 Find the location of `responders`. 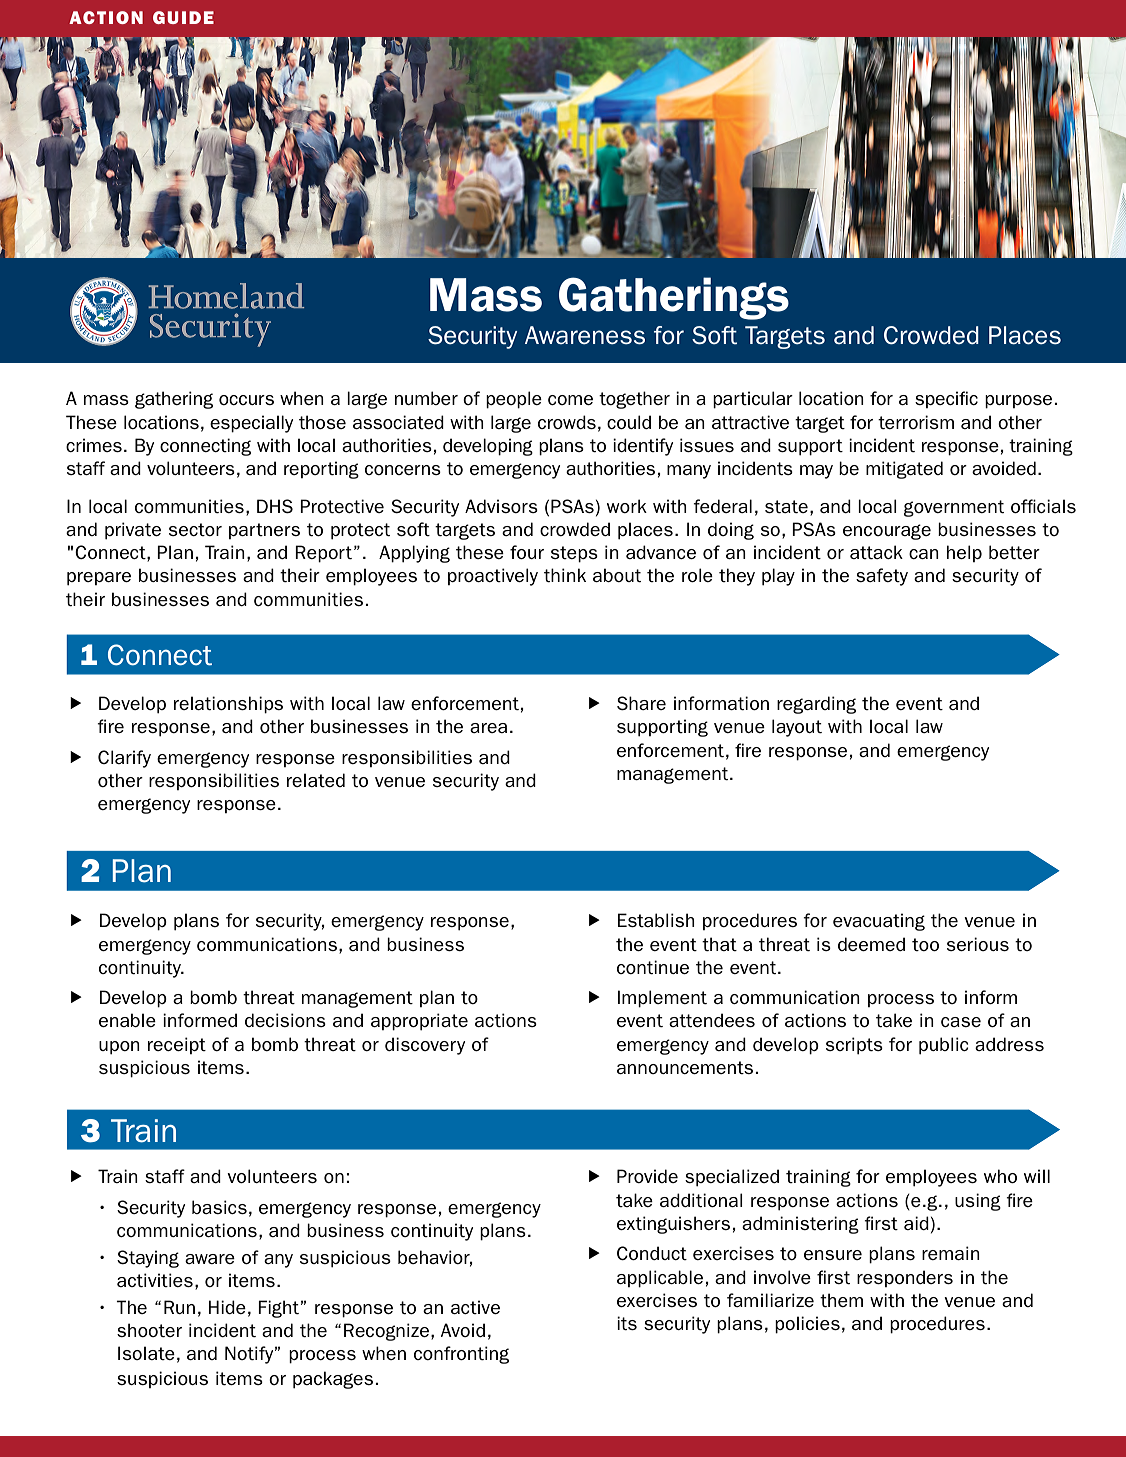

responders is located at coordinates (905, 1278).
